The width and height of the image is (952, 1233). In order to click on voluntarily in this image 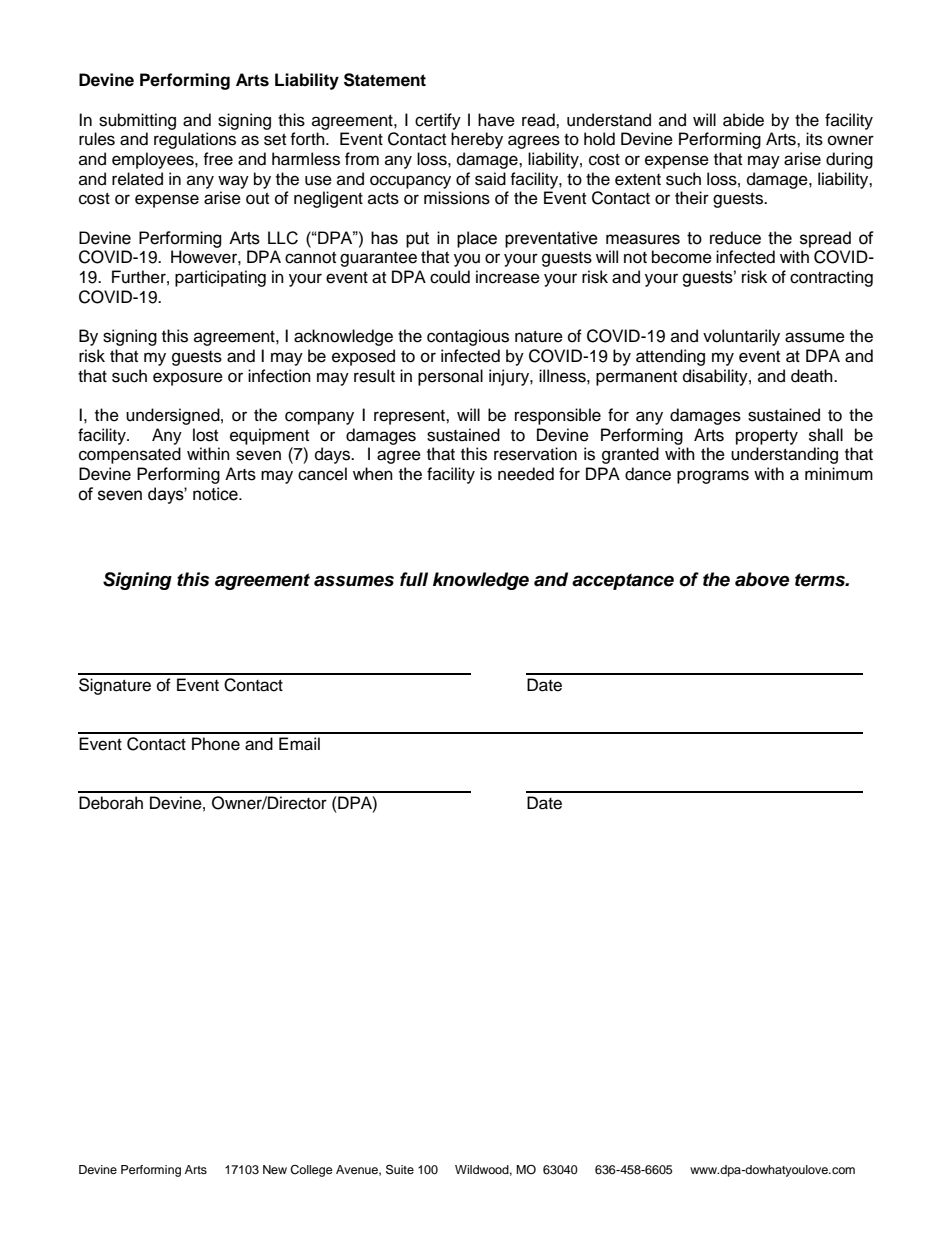, I will do `click(741, 337)`.
